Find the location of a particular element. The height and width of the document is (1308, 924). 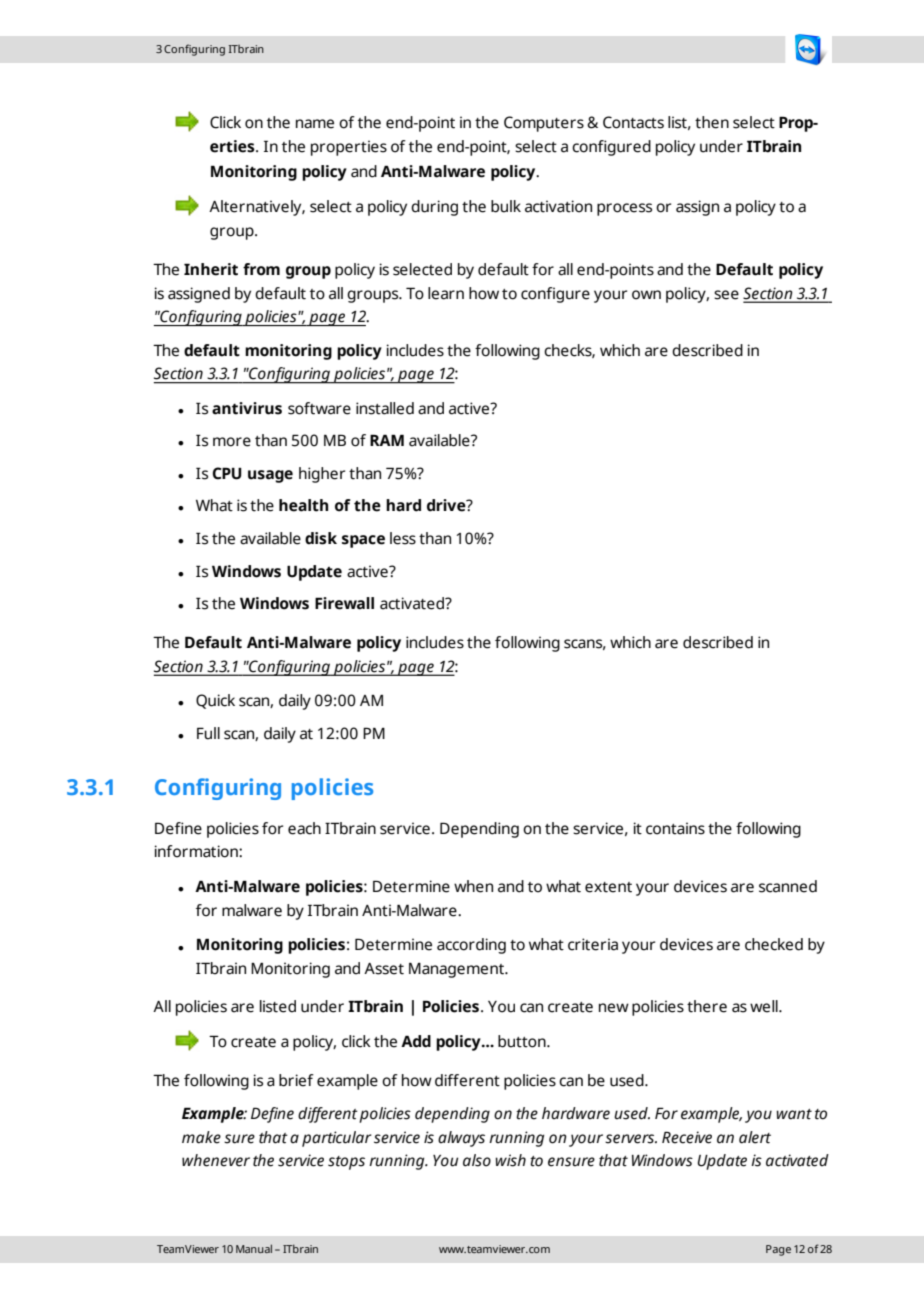

then is located at coordinates (712, 122).
